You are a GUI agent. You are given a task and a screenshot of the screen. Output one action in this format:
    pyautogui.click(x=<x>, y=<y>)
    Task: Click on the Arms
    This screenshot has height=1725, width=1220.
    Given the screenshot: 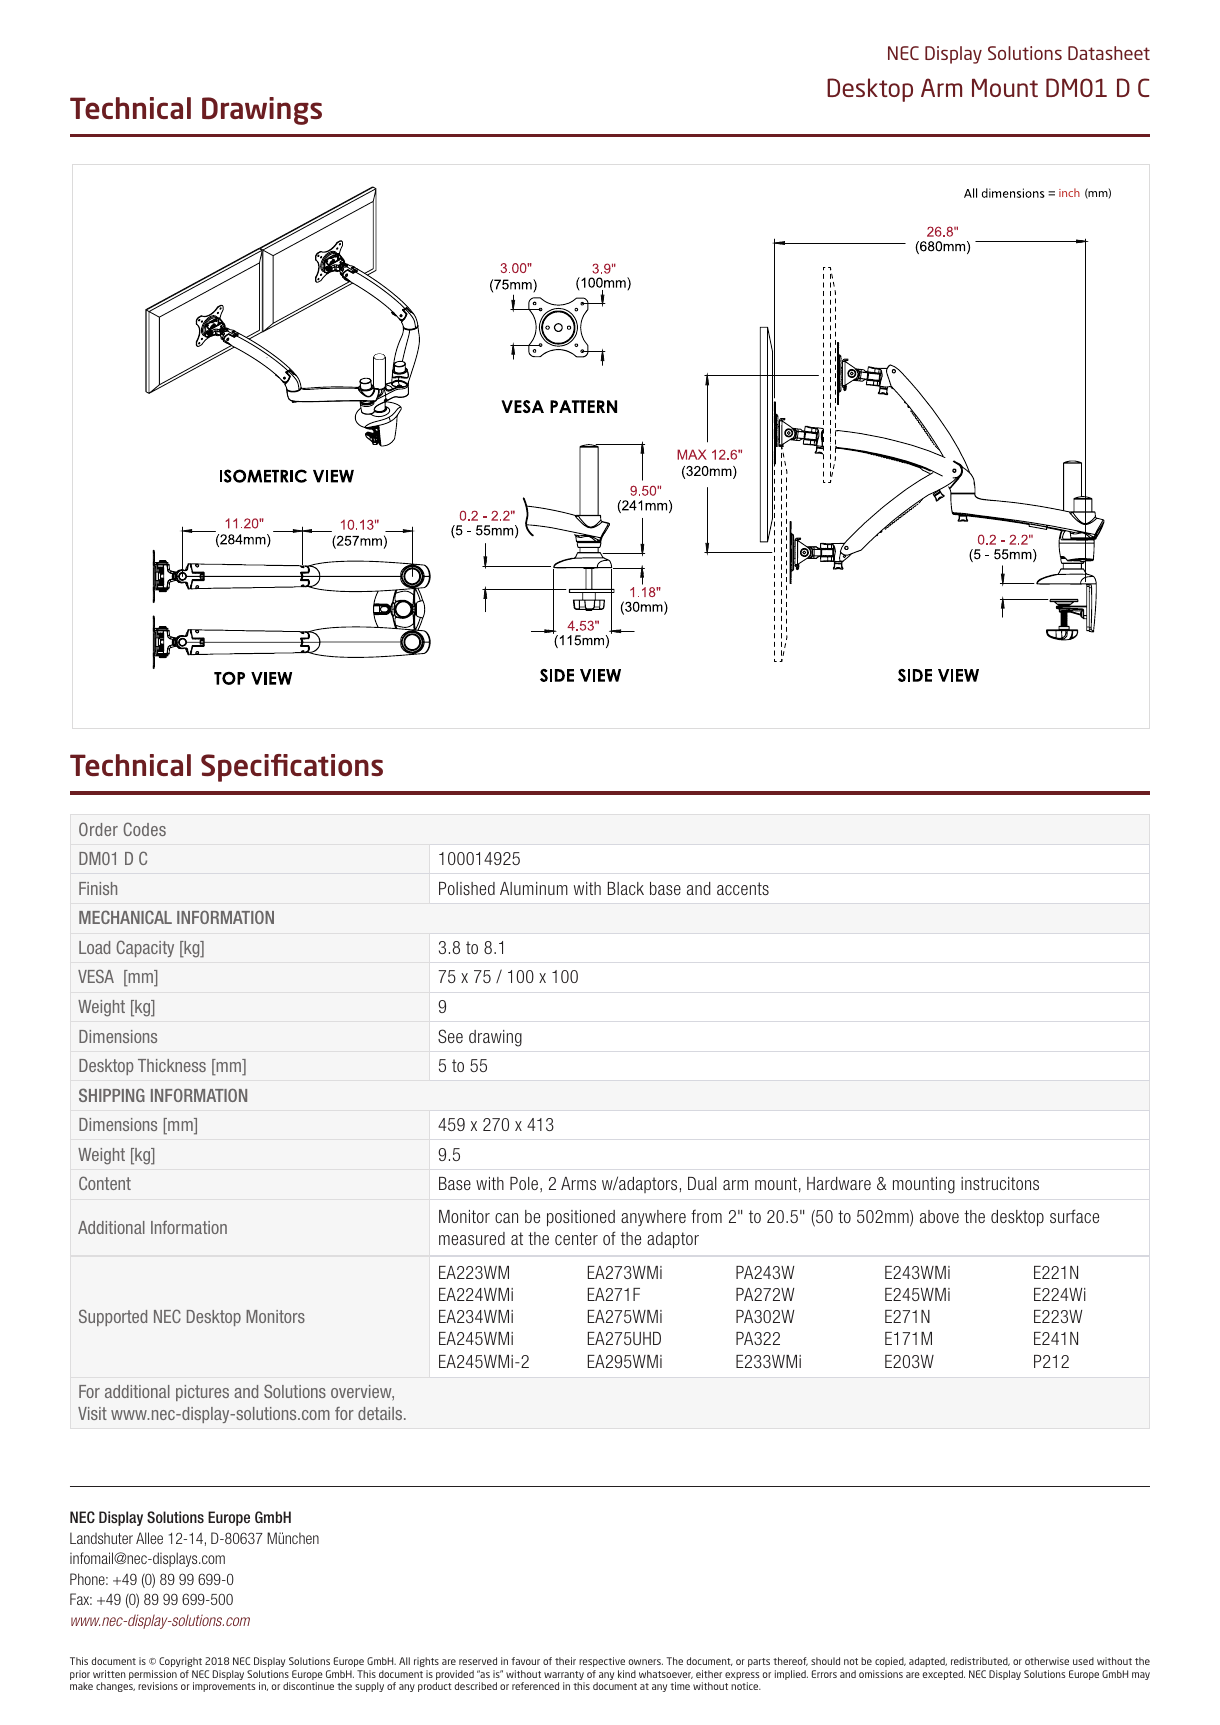 What is the action you would take?
    pyautogui.click(x=578, y=1183)
